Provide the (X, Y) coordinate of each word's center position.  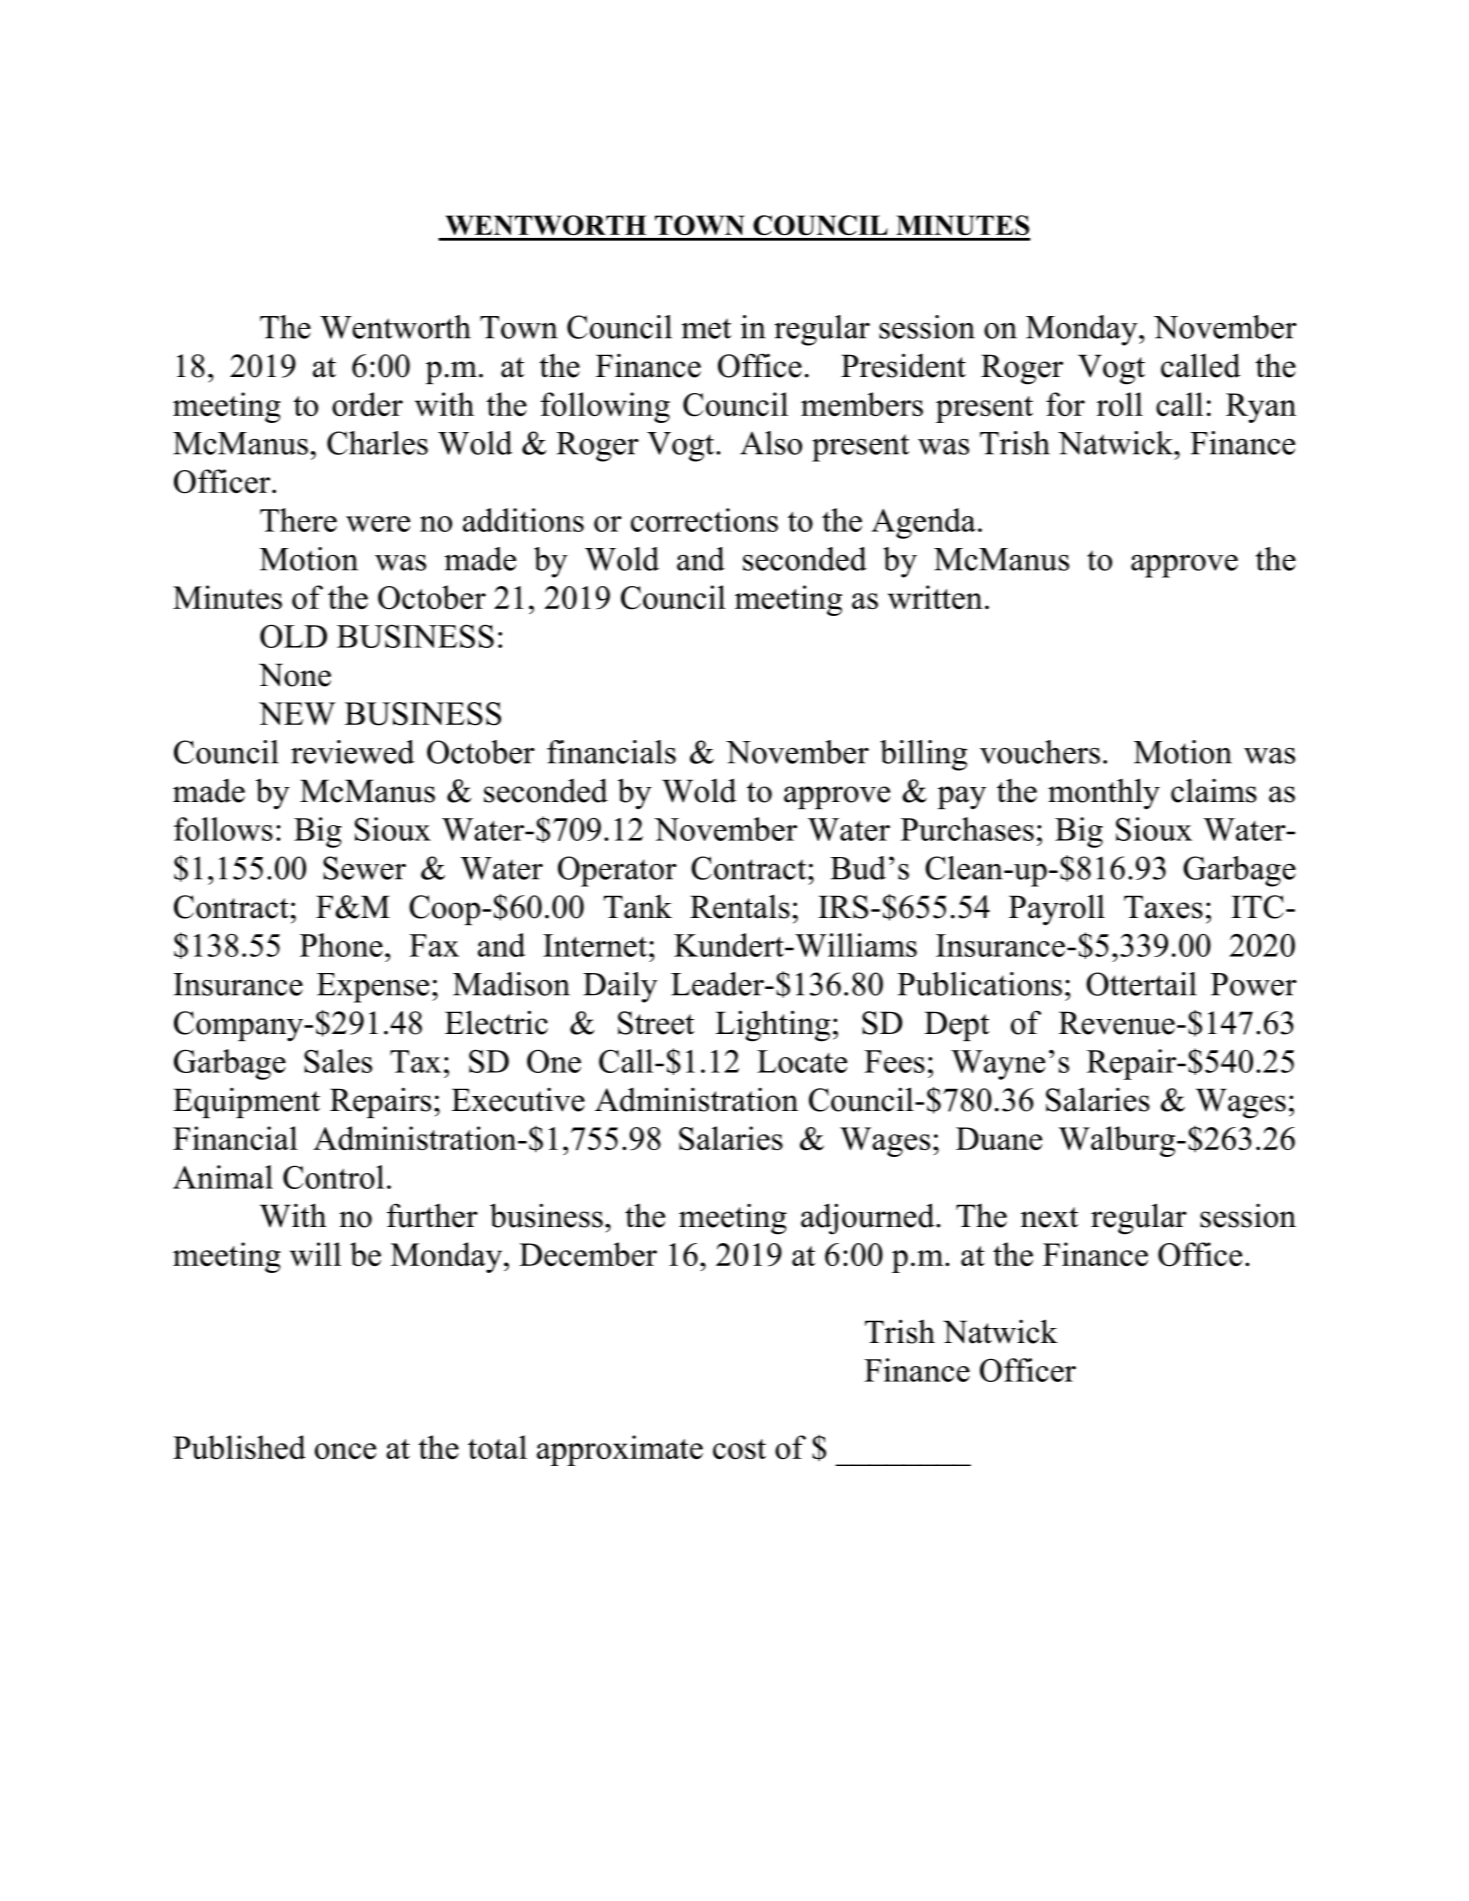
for (1065, 404)
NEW (297, 714)
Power (1254, 984)
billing (923, 755)
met (706, 328)
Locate (802, 1061)
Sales (338, 1061)
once (345, 1451)
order (367, 404)
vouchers (1040, 752)
